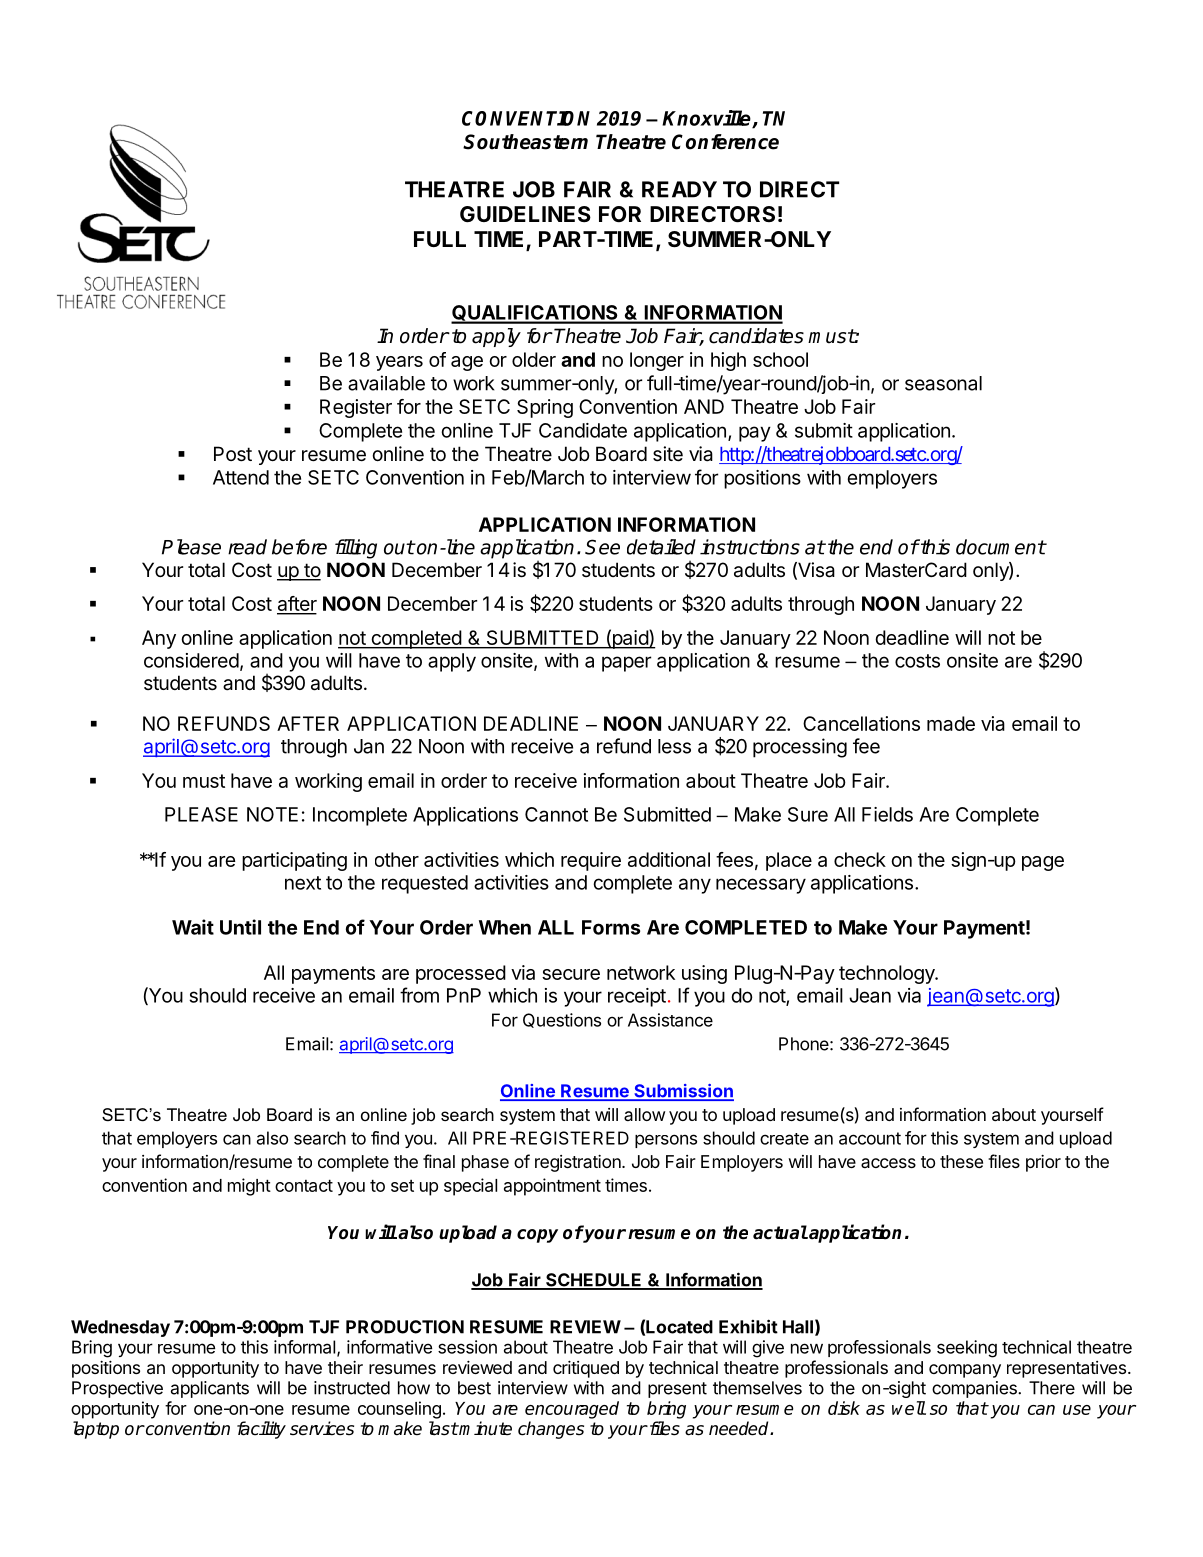 Image resolution: width=1203 pixels, height=1557 pixels. What do you see at coordinates (975, 1389) in the screenshot?
I see `companies` at bounding box center [975, 1389].
